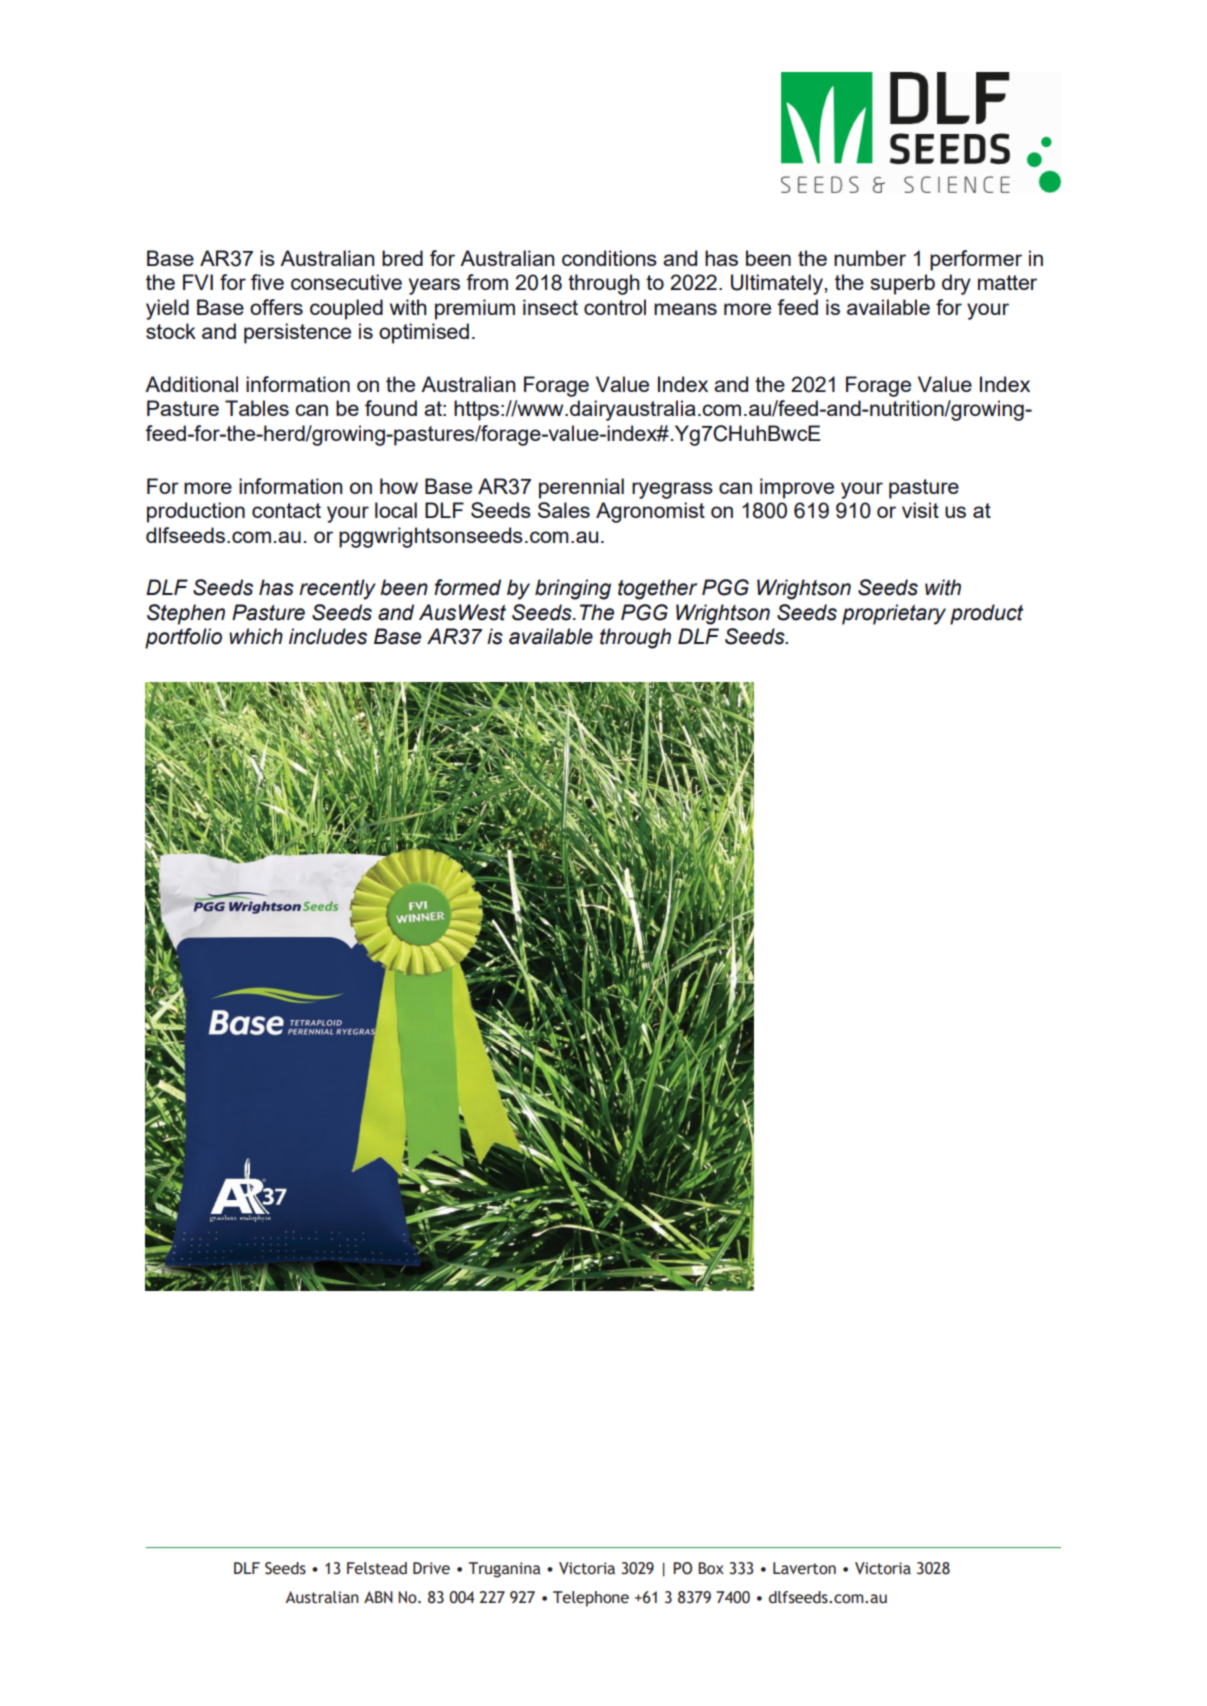 The width and height of the page is (1207, 1706). What do you see at coordinates (256, 636) in the page?
I see `which` at bounding box center [256, 636].
